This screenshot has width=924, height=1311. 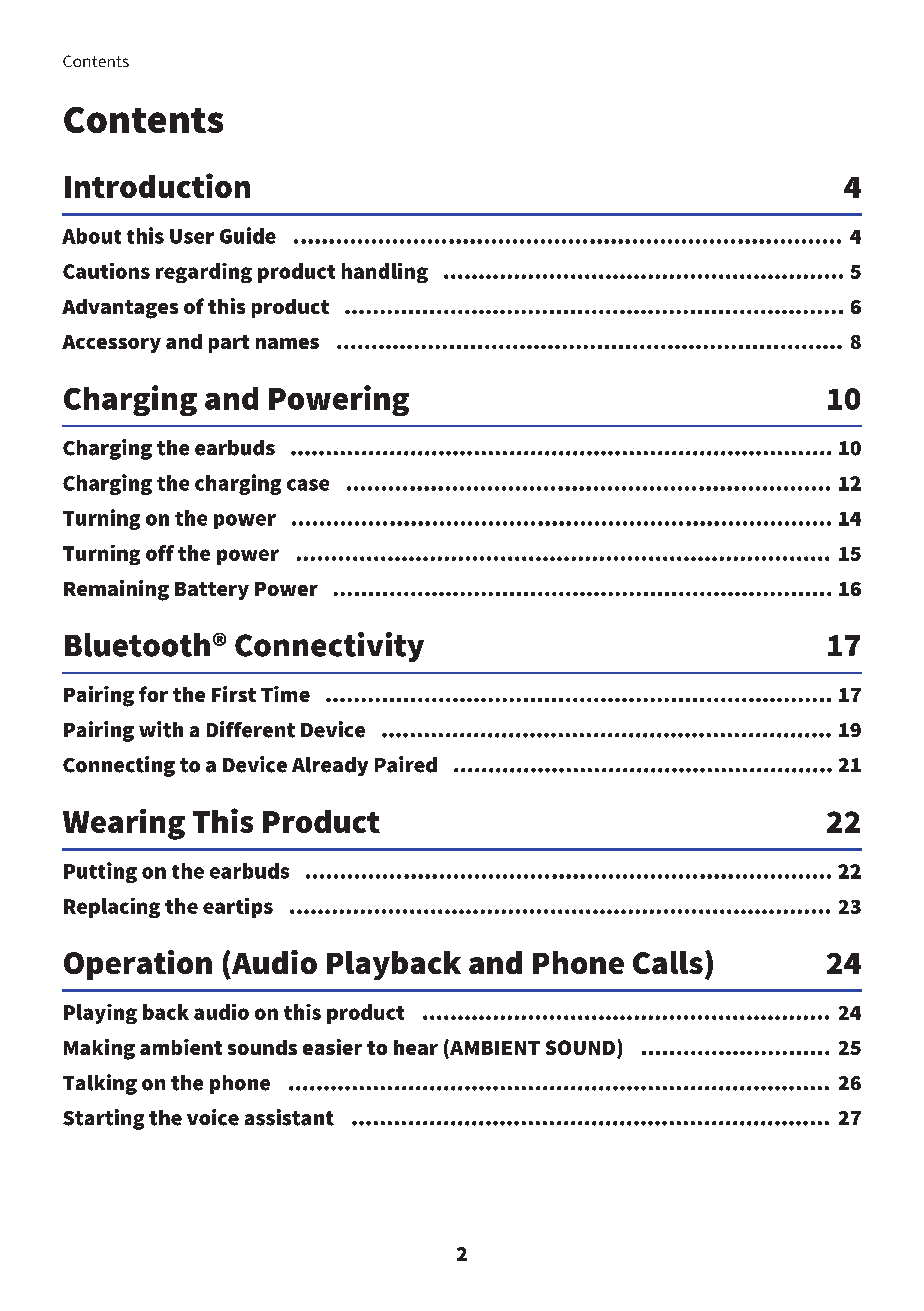 I want to click on Calls, so click(x=668, y=962).
